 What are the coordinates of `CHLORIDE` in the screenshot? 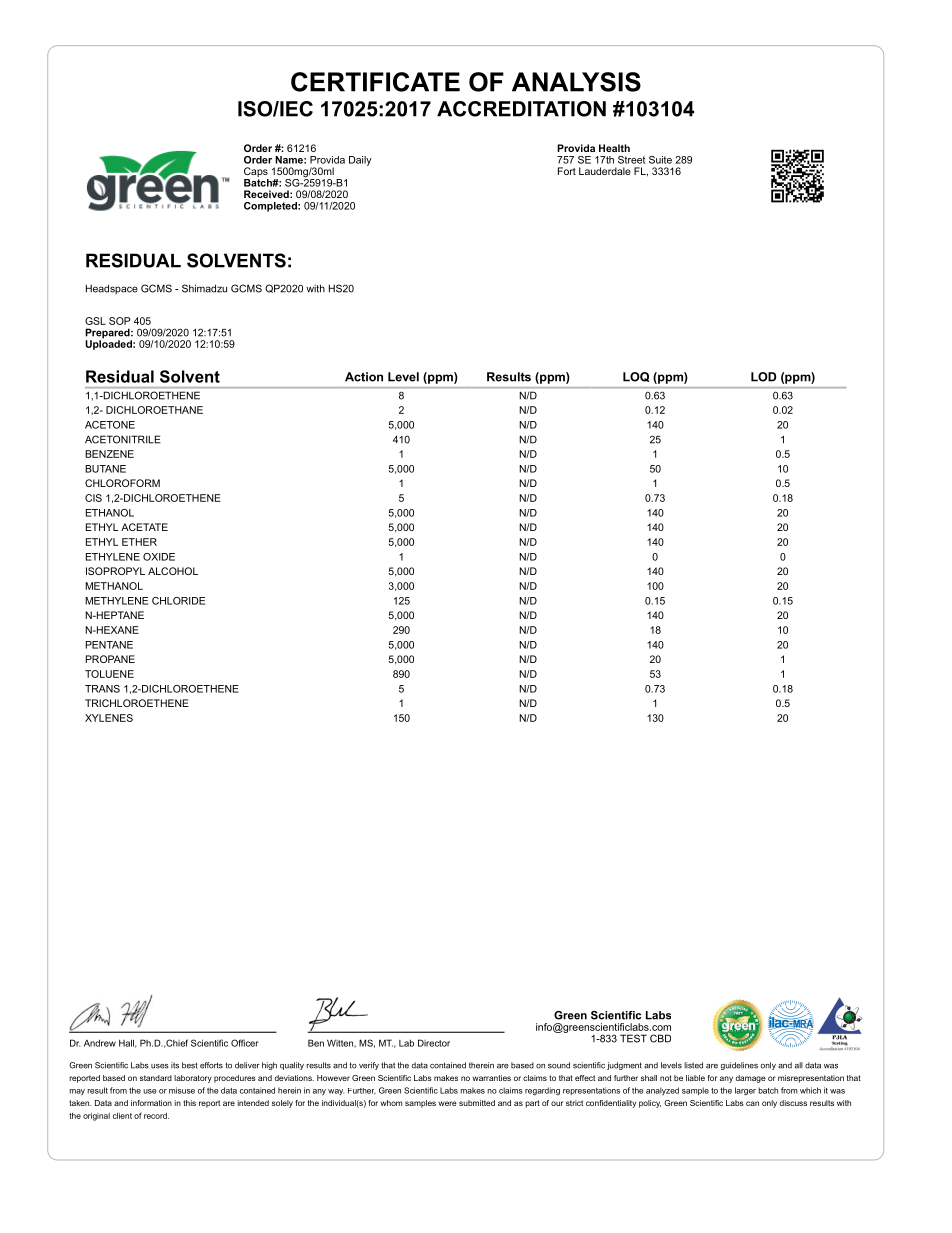 It's located at (178, 601).
